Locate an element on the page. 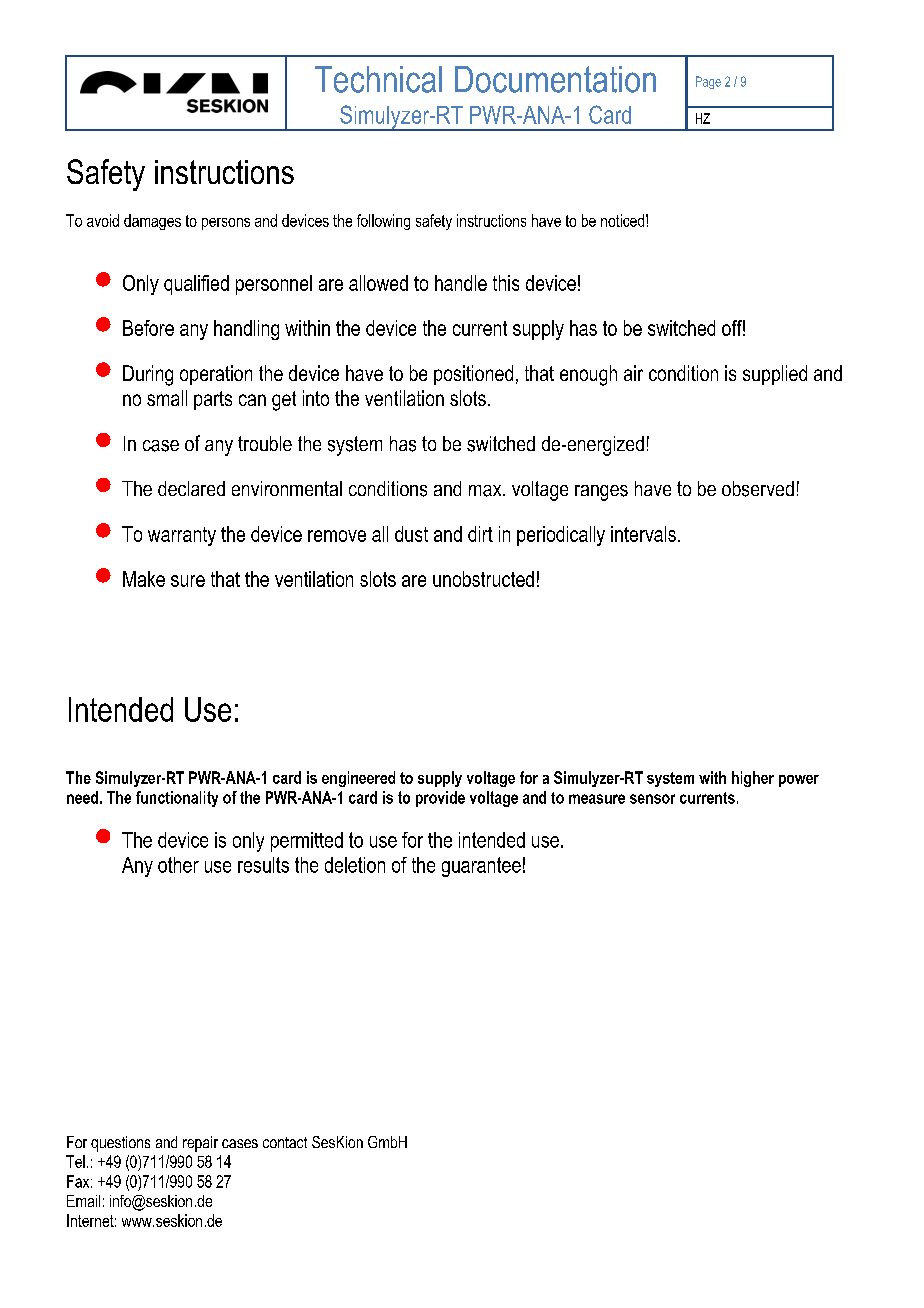 The height and width of the document is (1308, 924). provide is located at coordinates (440, 799).
